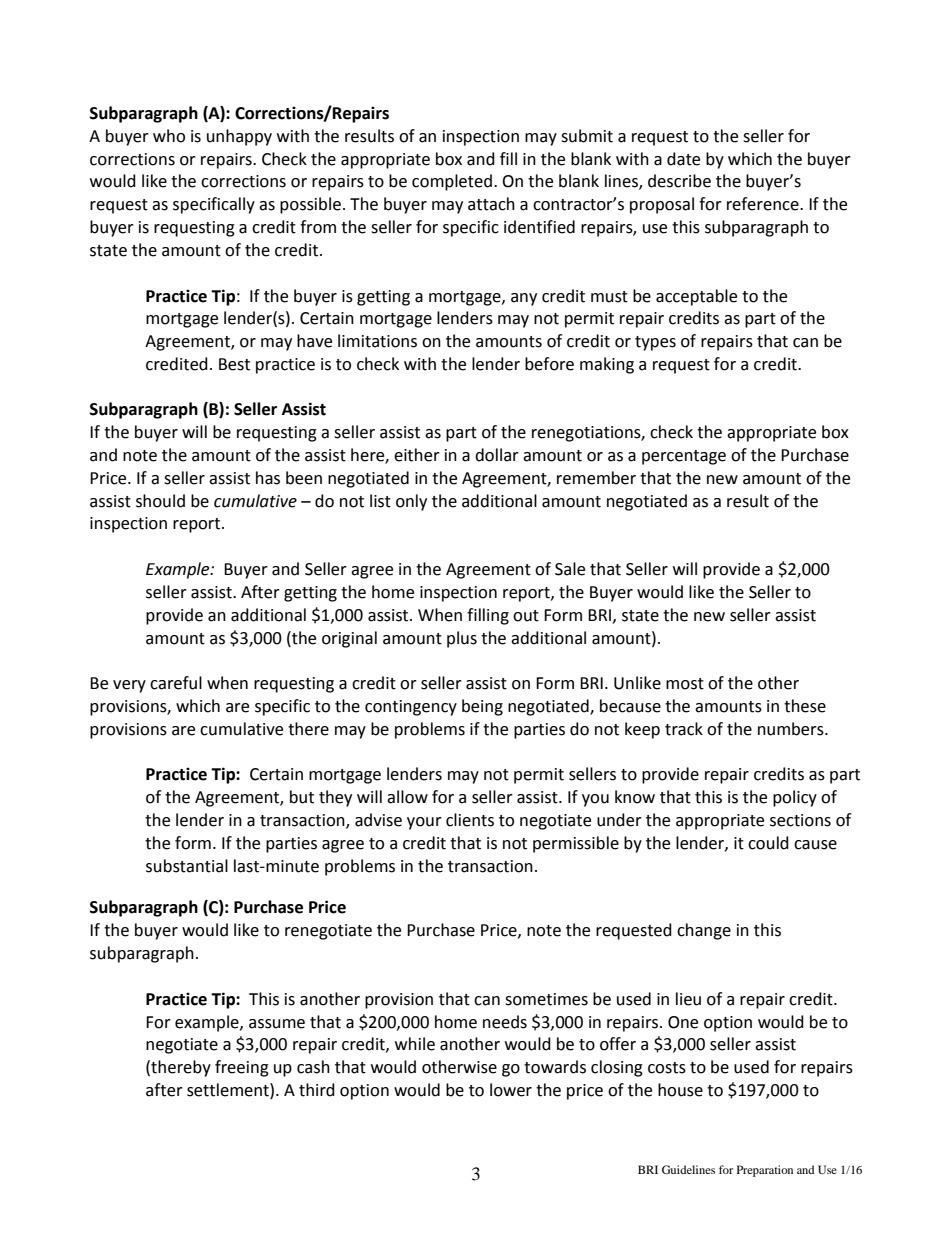 The image size is (952, 1233). Describe the element at coordinates (704, 931) in the document. I see `change` at that location.
